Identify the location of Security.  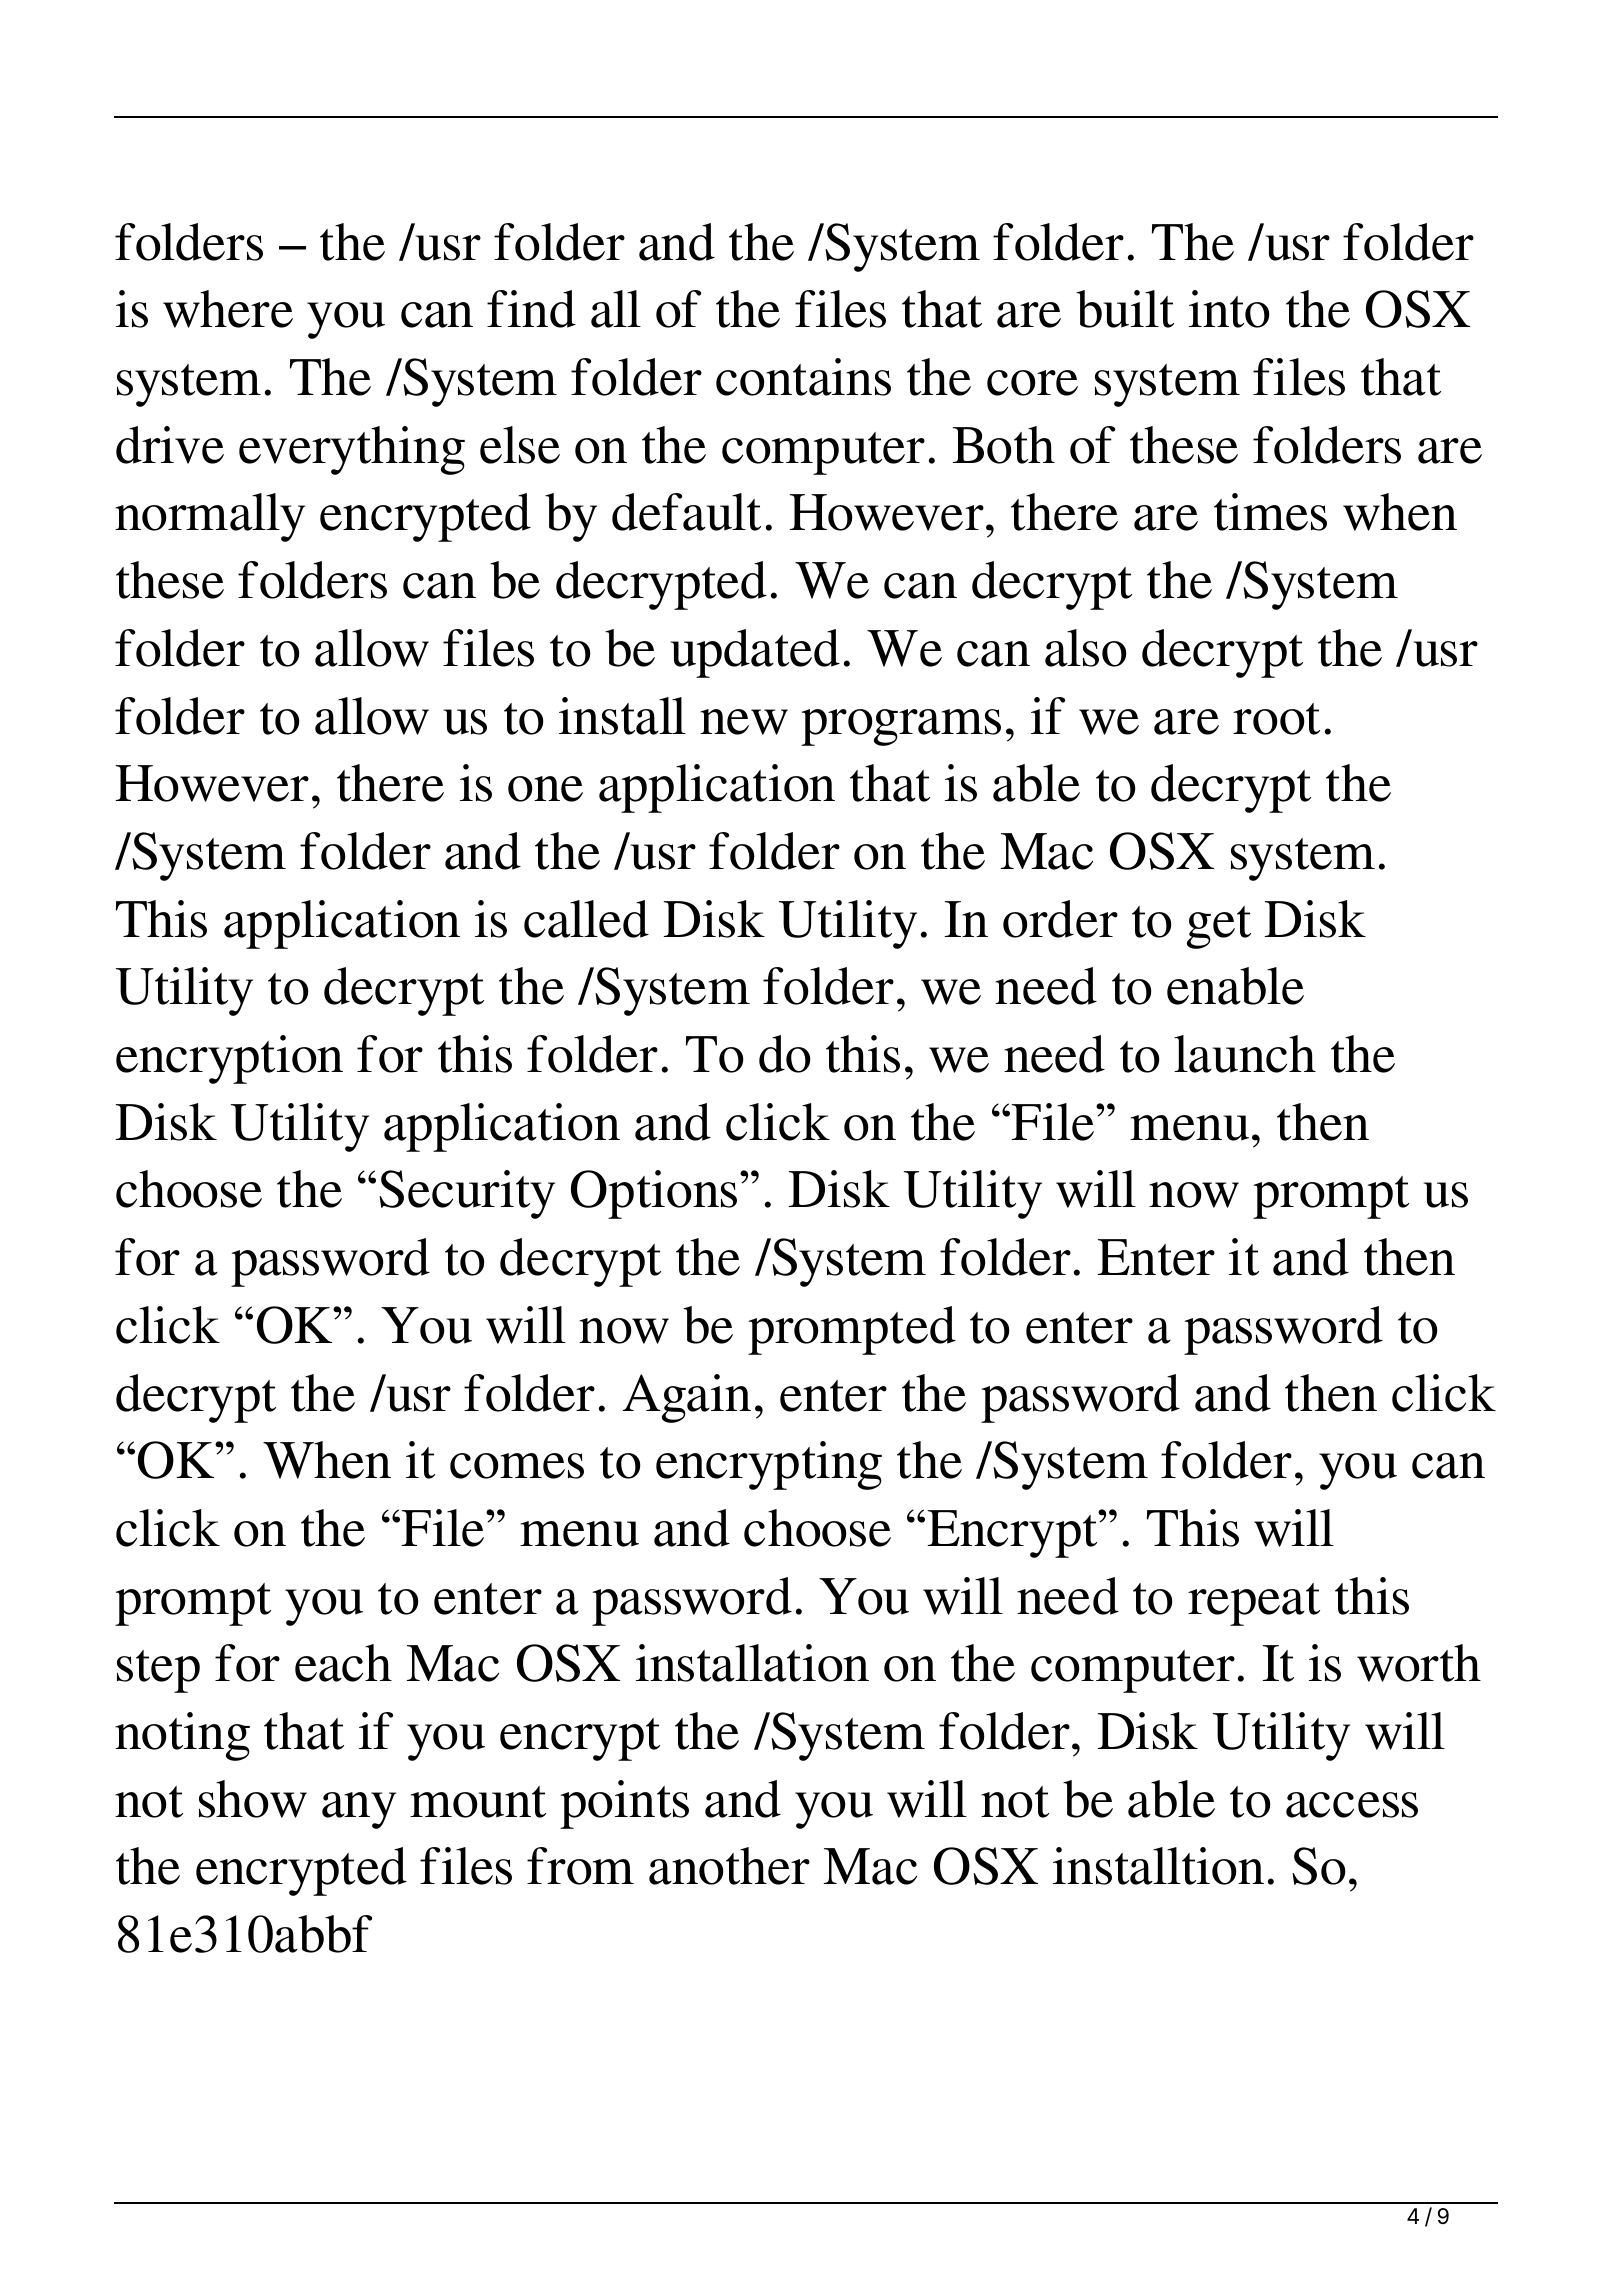
(467, 1194).
